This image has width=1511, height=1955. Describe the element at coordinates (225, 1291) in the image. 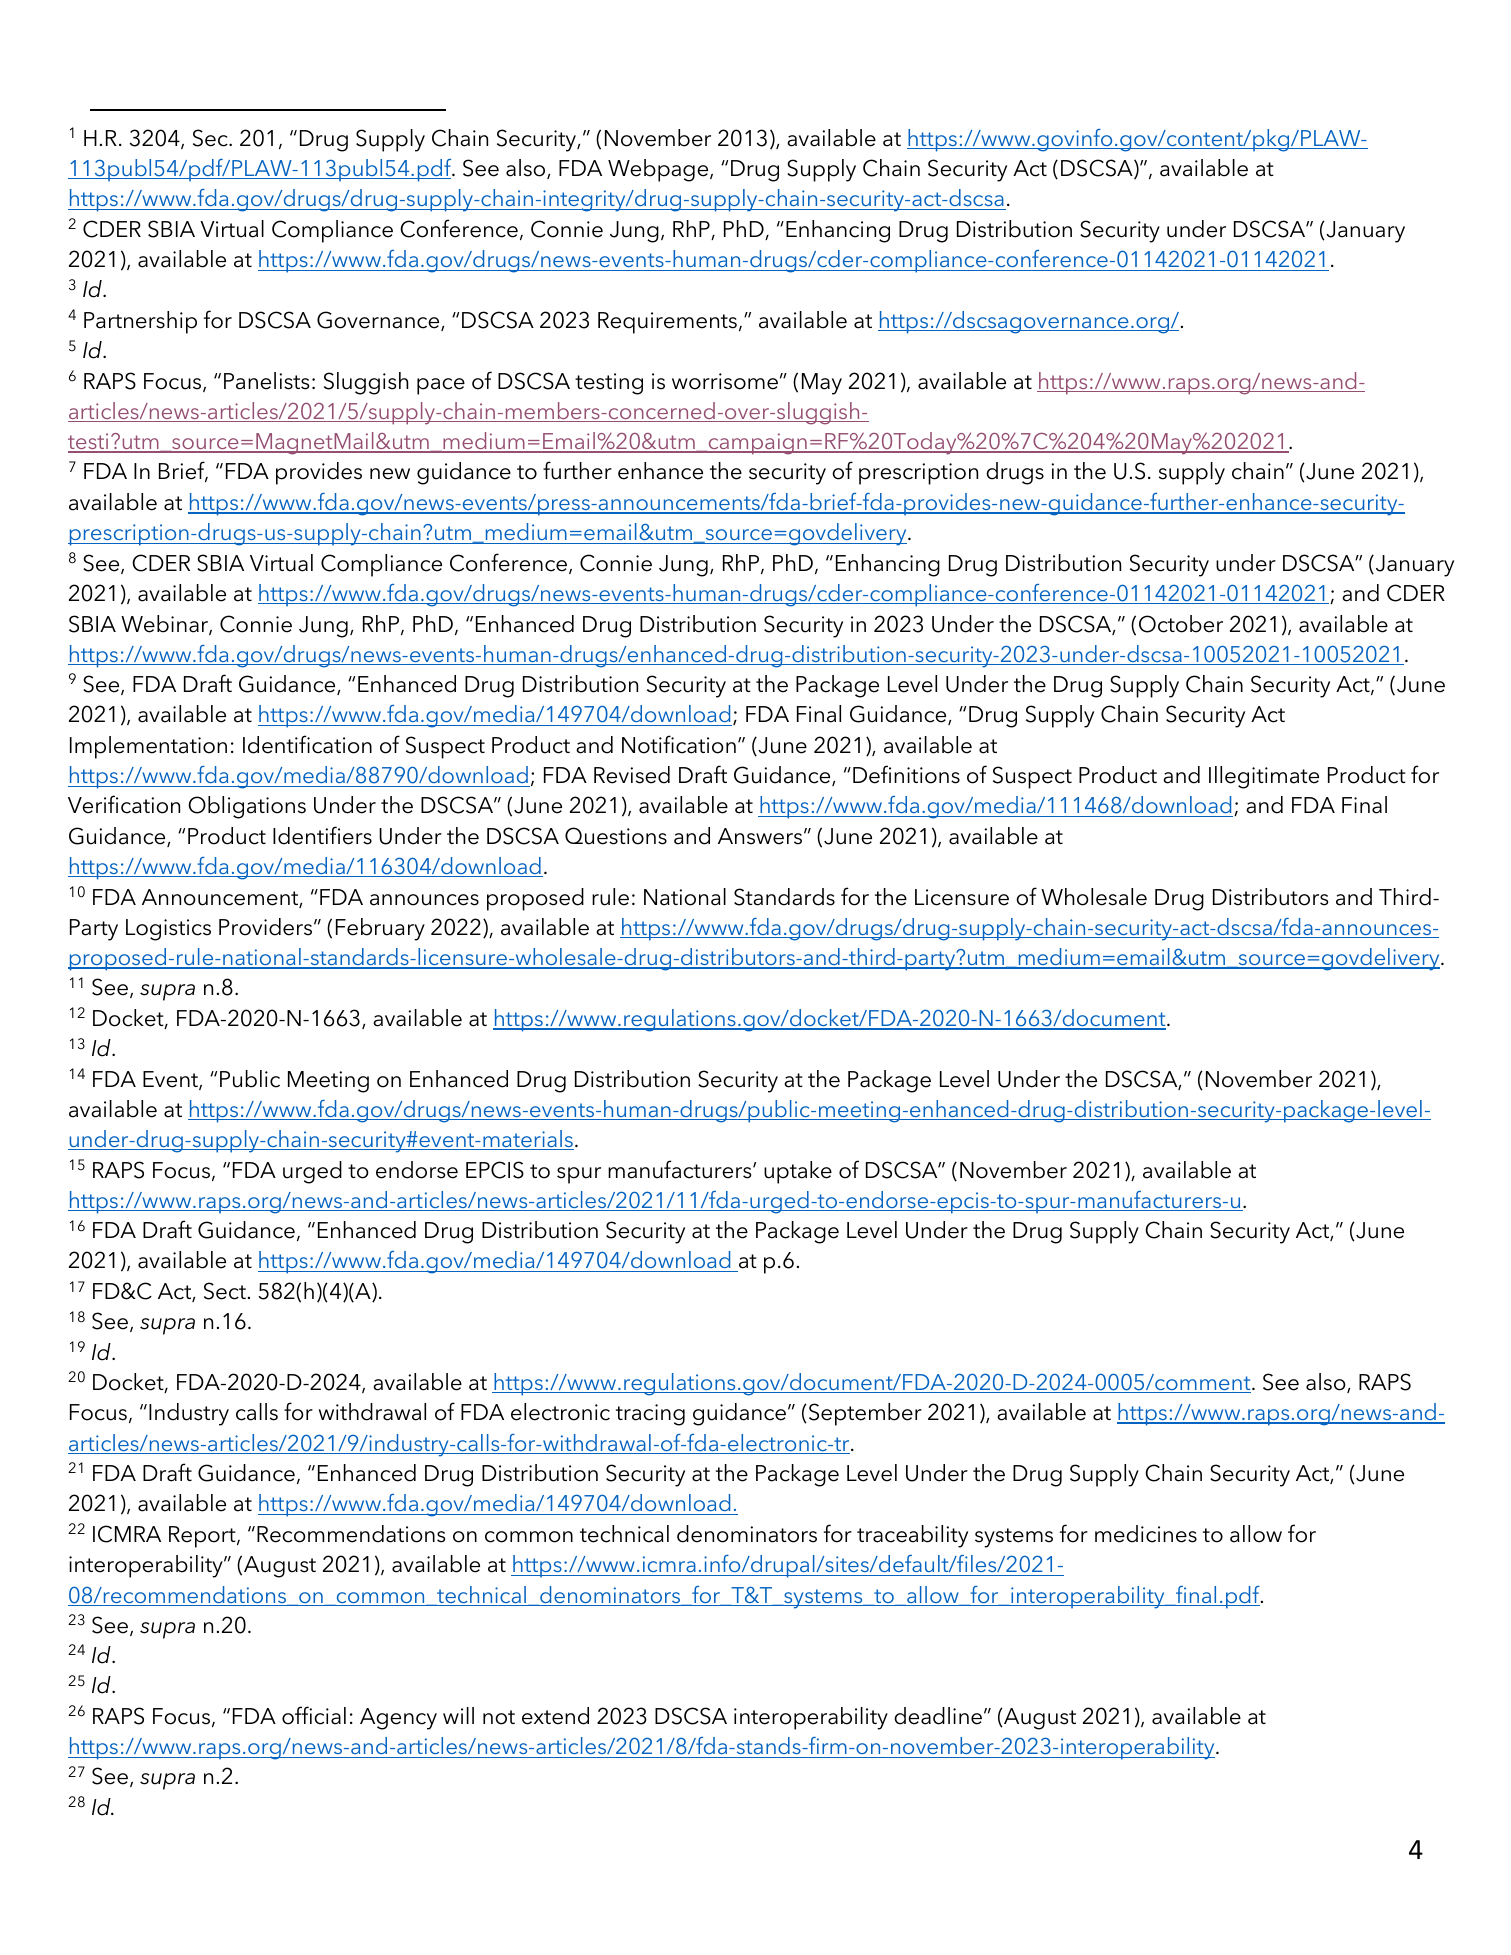

I see `Sect` at that location.
